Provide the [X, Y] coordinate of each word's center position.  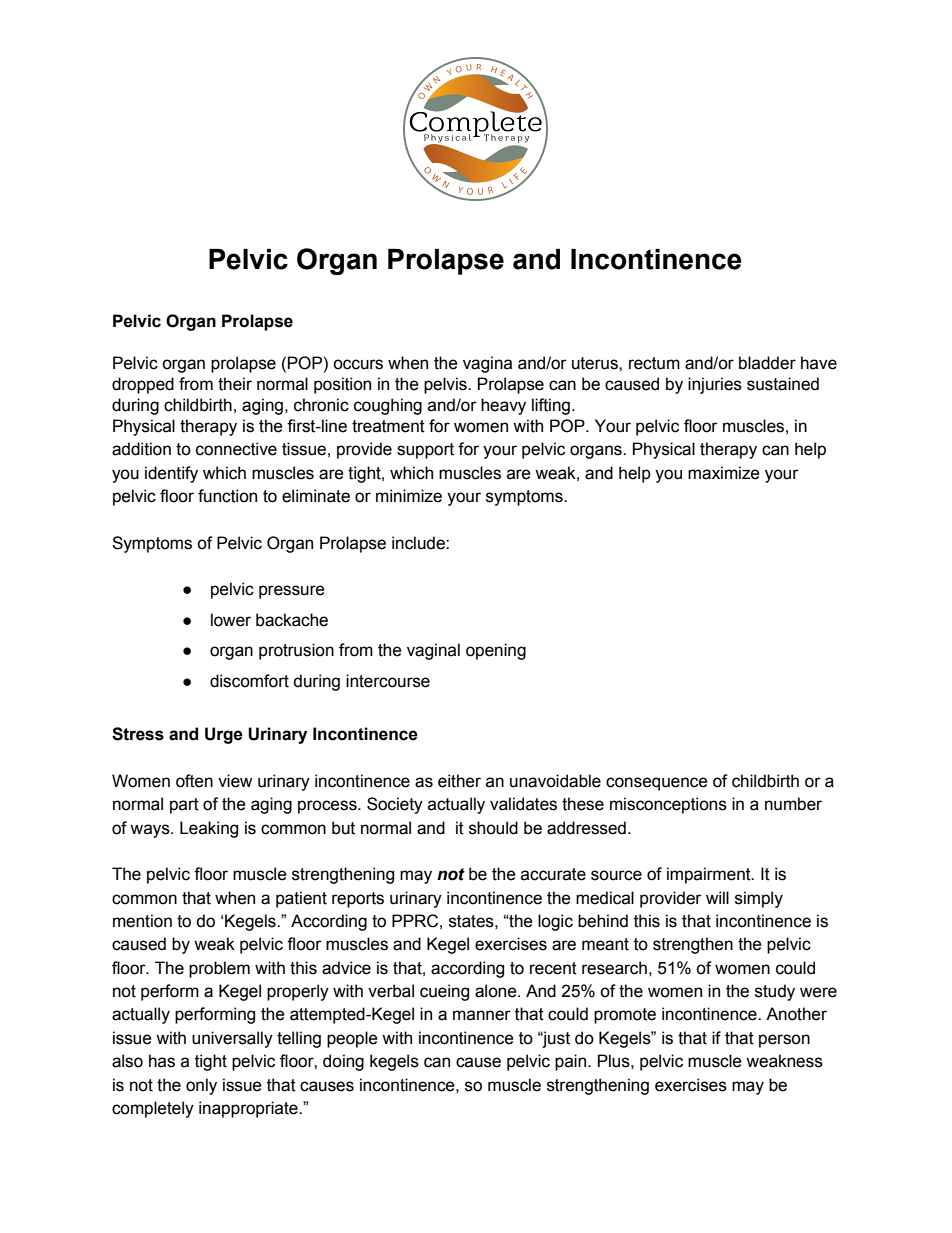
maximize [724, 473]
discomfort [249, 681]
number [793, 804]
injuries [715, 385]
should [493, 828]
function [227, 496]
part [184, 806]
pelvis [446, 385]
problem [219, 969]
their [235, 384]
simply [759, 899]
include [419, 543]
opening [496, 651]
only [201, 1086]
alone [497, 991]
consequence [657, 784]
